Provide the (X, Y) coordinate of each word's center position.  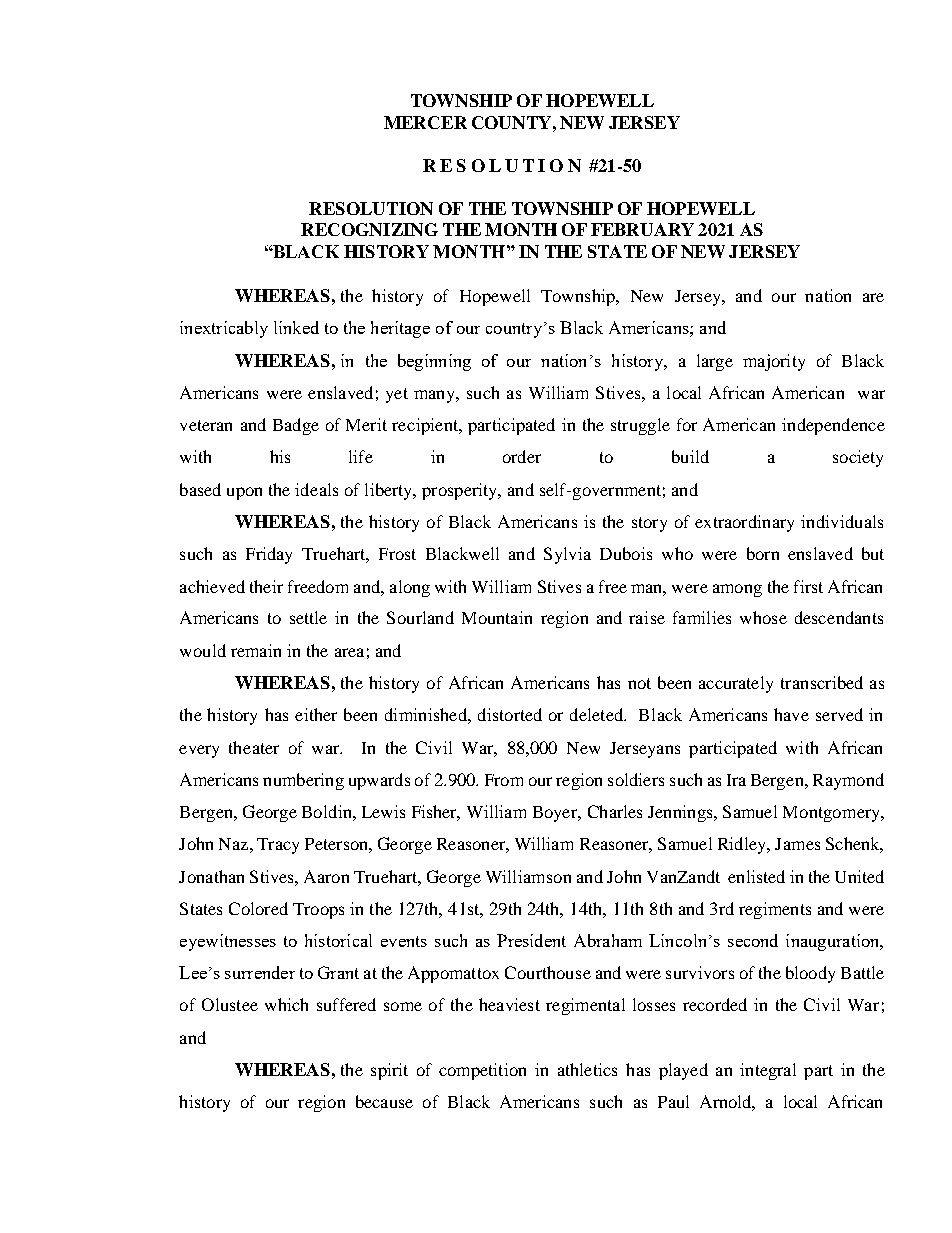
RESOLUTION (371, 208)
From (504, 780)
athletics (587, 1069)
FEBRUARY (642, 229)
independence (833, 426)
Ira (736, 780)
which (286, 1004)
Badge (296, 426)
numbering (303, 781)
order (522, 456)
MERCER (425, 122)
